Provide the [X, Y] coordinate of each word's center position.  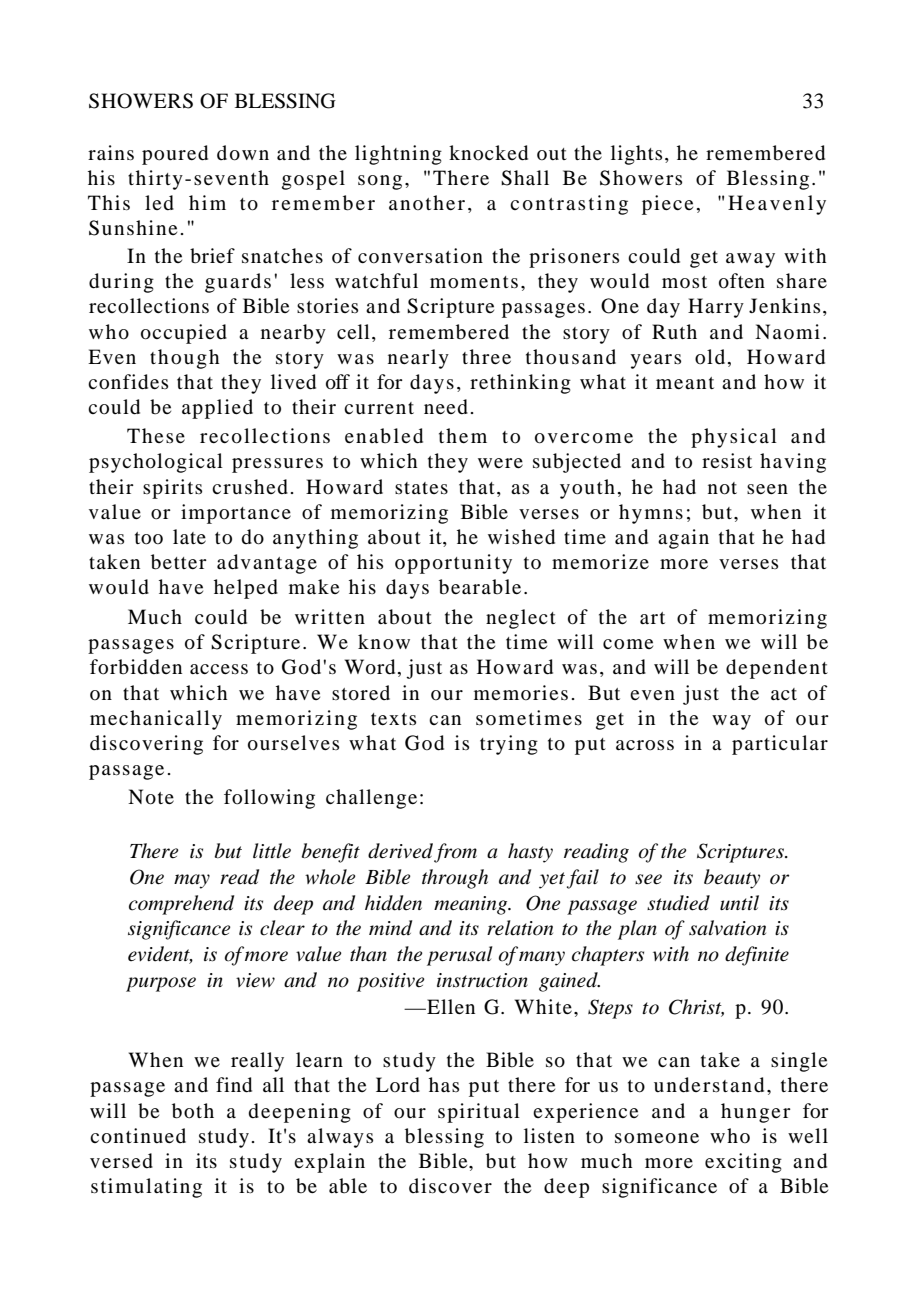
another [427, 202]
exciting [743, 1163]
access [219, 669]
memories [521, 692]
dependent [777, 669]
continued [138, 1136]
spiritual [479, 1113]
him [207, 202]
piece [667, 205]
